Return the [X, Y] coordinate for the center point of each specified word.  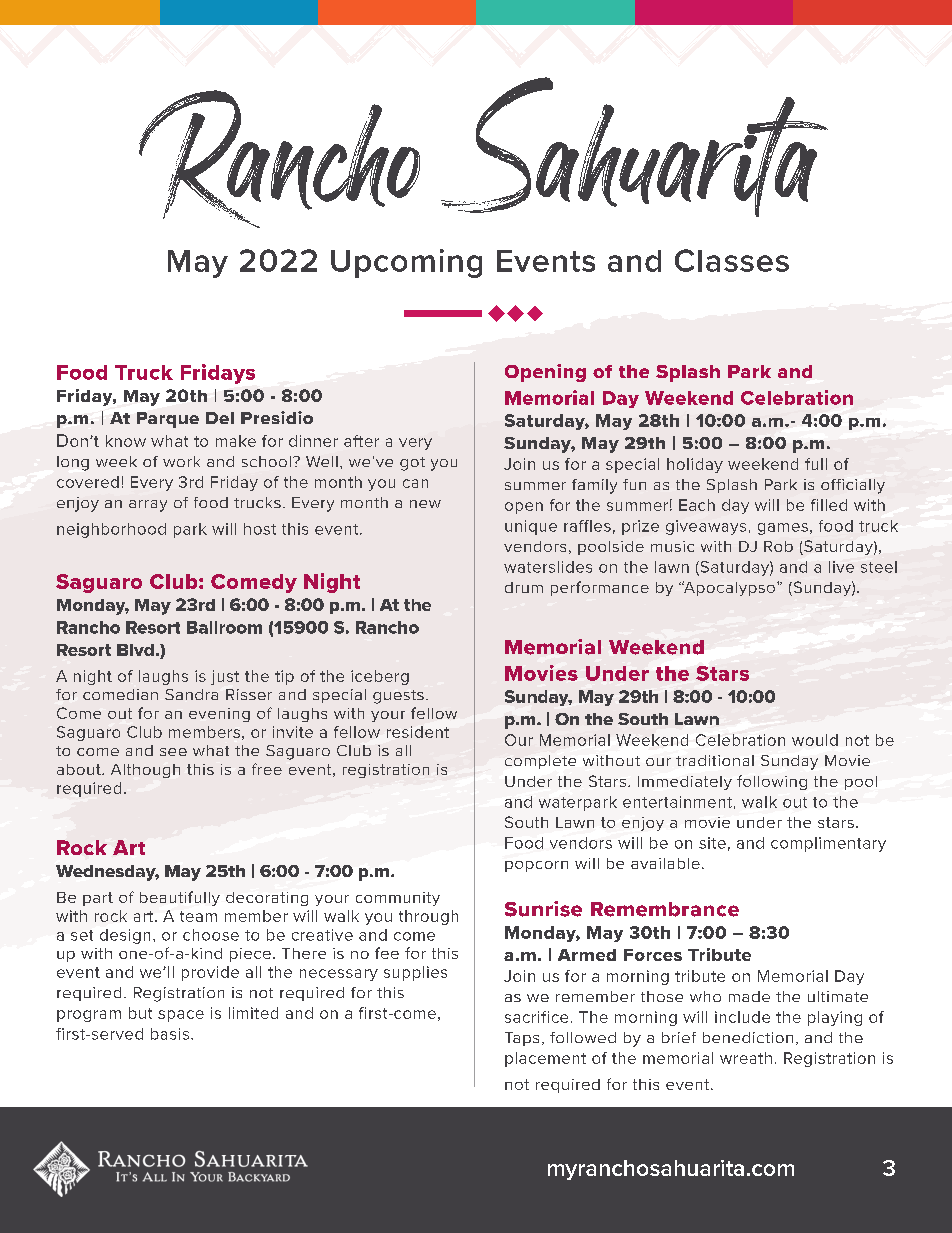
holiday [695, 465]
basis [171, 1034]
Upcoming [406, 263]
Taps [522, 1039]
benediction [748, 1037]
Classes [732, 260]
